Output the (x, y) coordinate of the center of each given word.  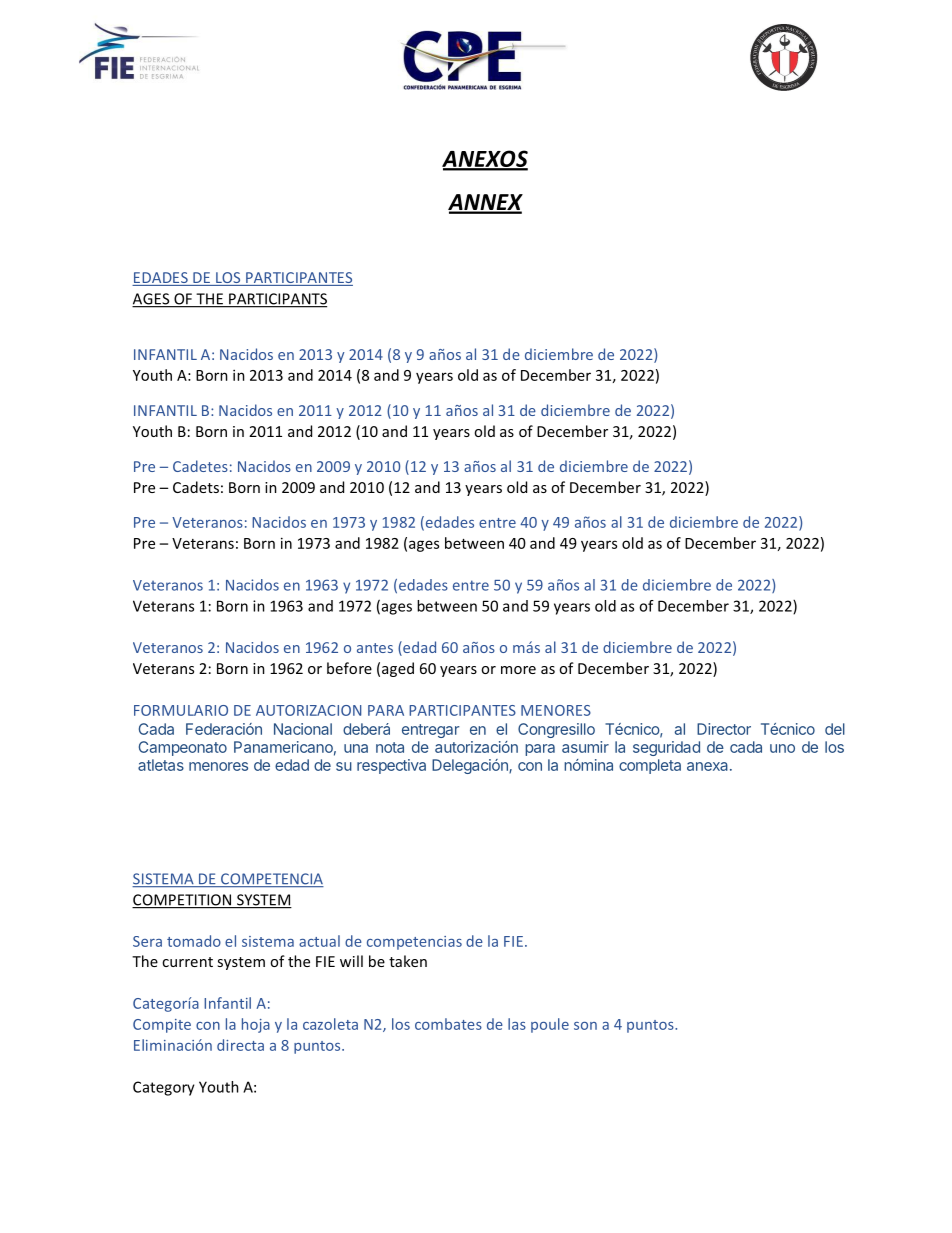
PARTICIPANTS (277, 300)
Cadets (196, 487)
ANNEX (485, 203)
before (349, 668)
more (518, 670)
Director (724, 729)
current (187, 962)
